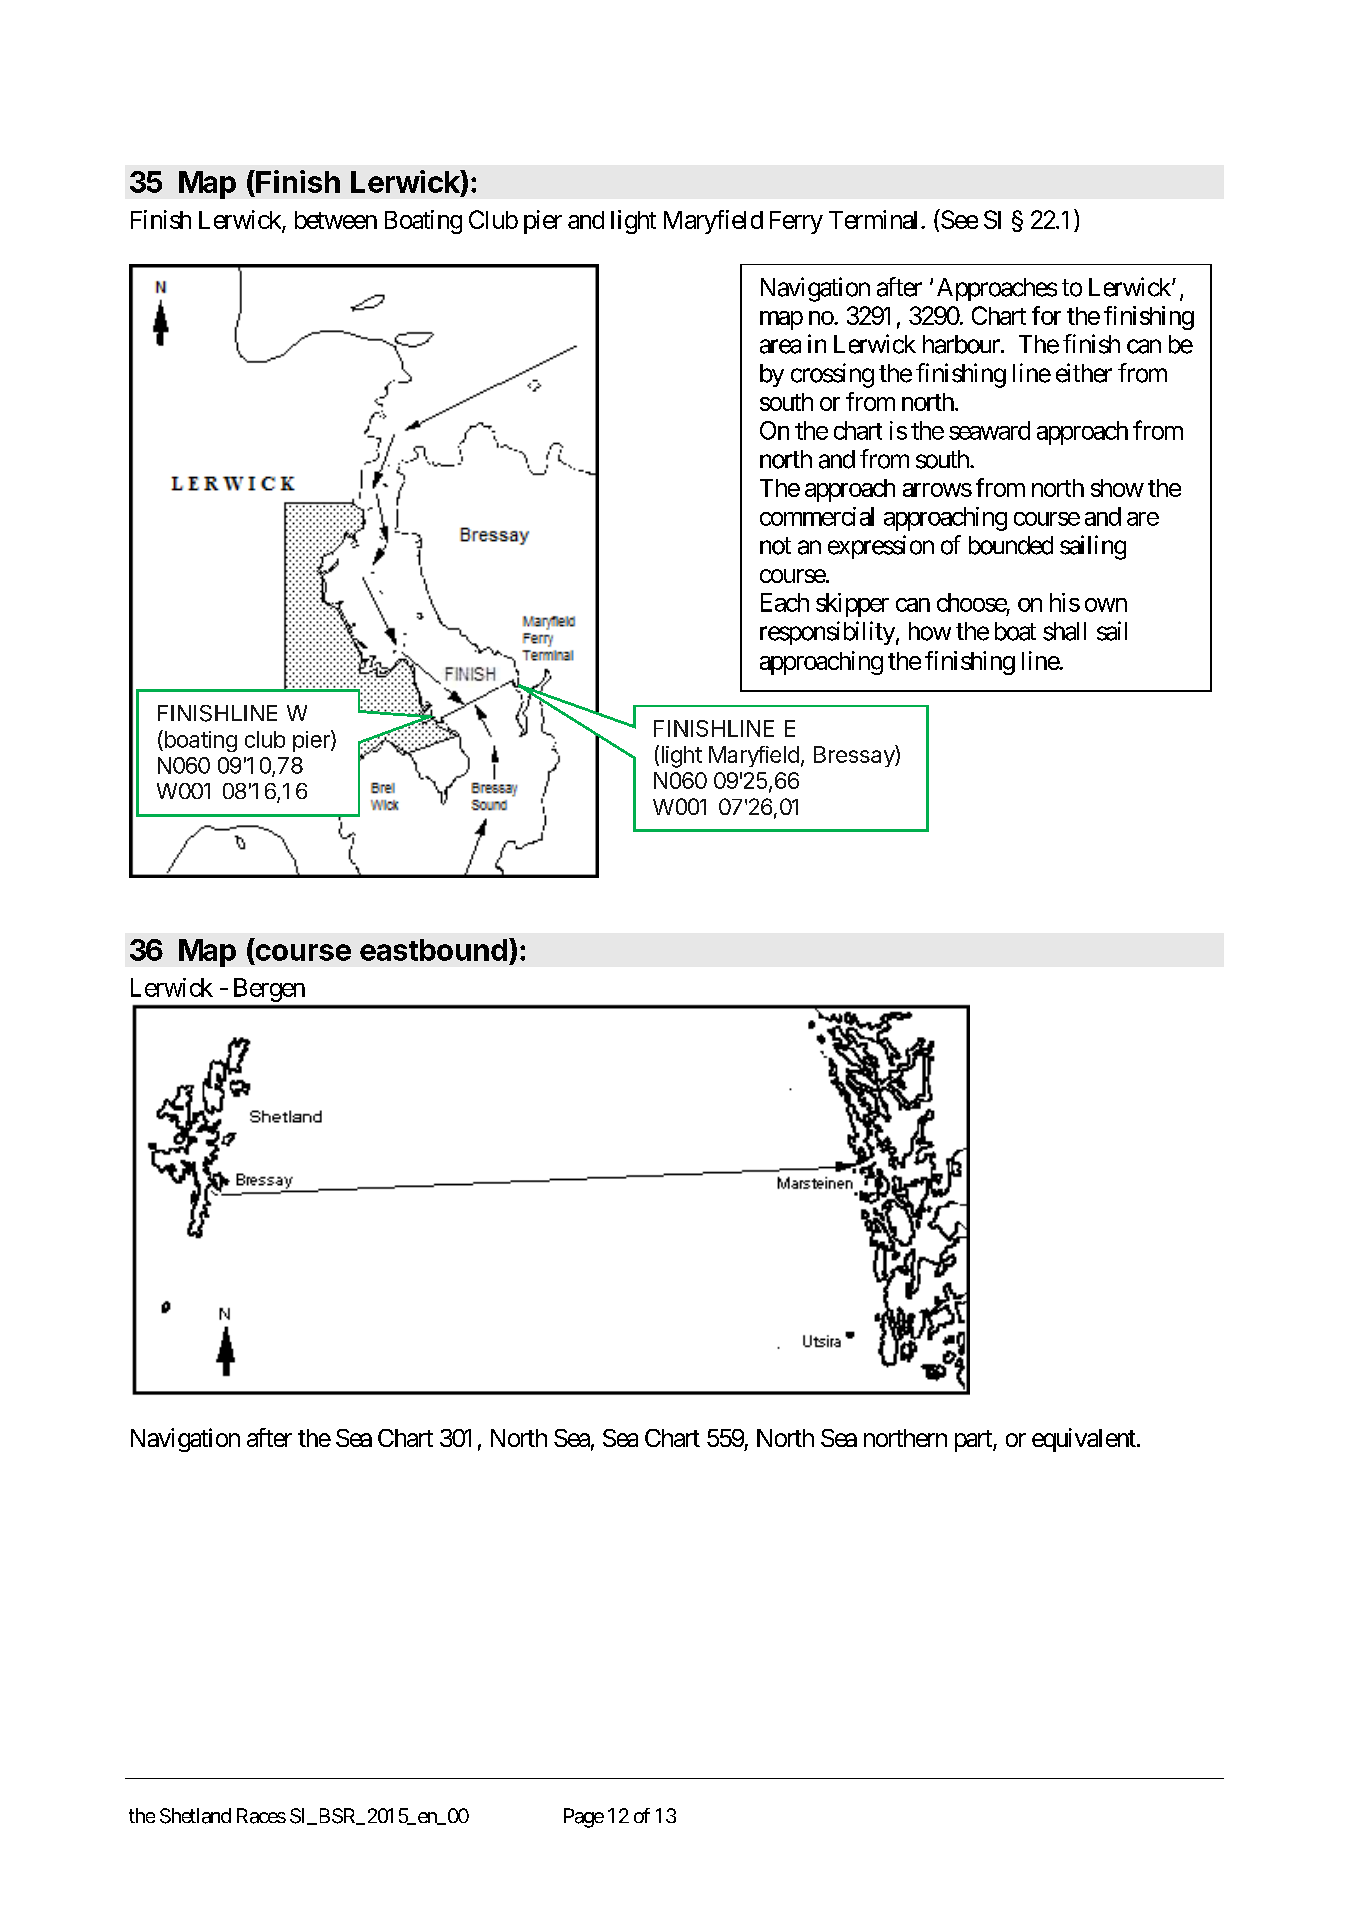 The image size is (1350, 1910). Describe the element at coordinates (974, 1441) in the screenshot. I see `part` at that location.
